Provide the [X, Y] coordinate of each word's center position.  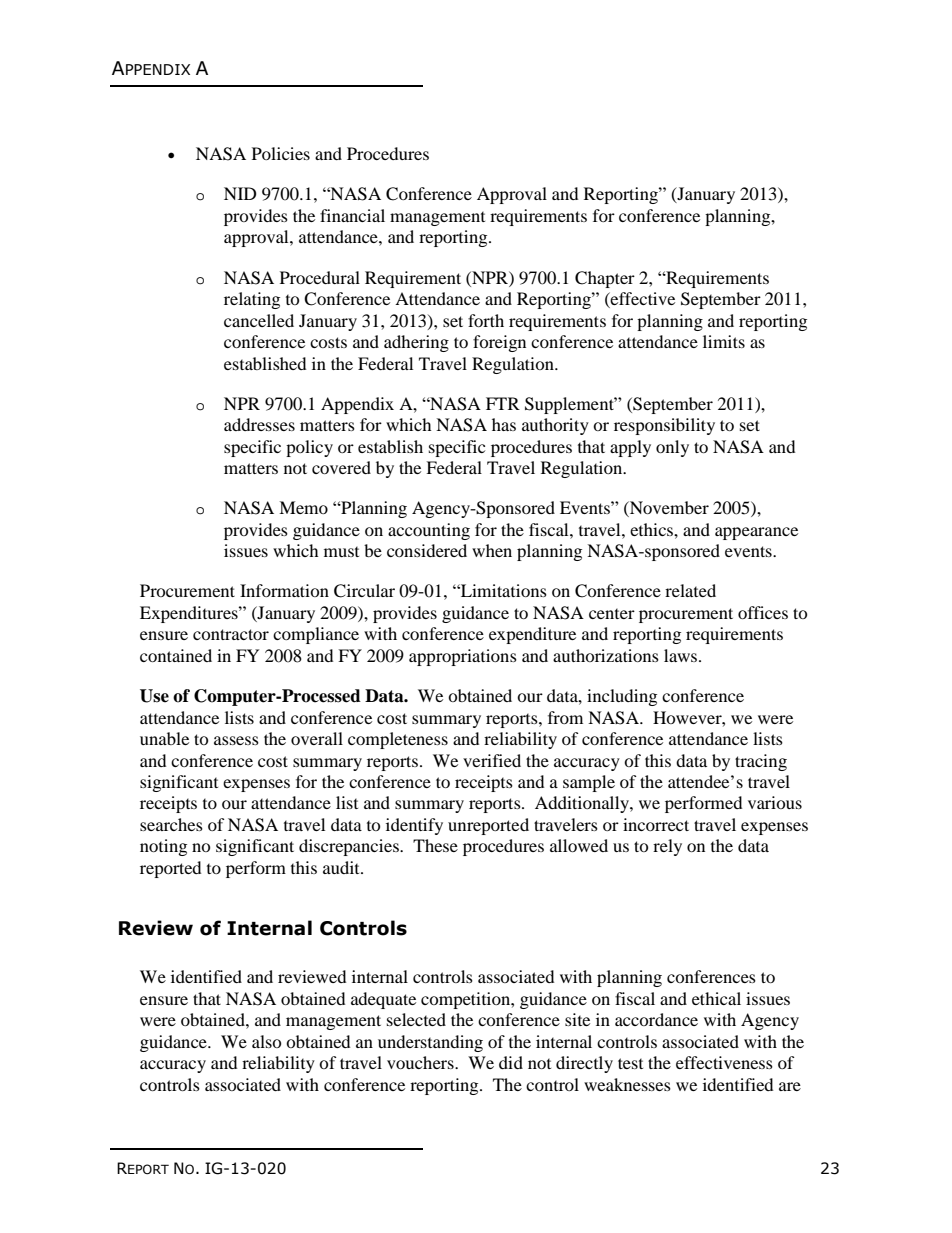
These [435, 845]
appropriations [463, 657]
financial [352, 215]
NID [240, 193]
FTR [503, 403]
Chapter [605, 279]
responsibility [664, 426]
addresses [259, 424]
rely [667, 847]
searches [171, 824]
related [690, 590]
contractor [231, 634]
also [266, 1041]
